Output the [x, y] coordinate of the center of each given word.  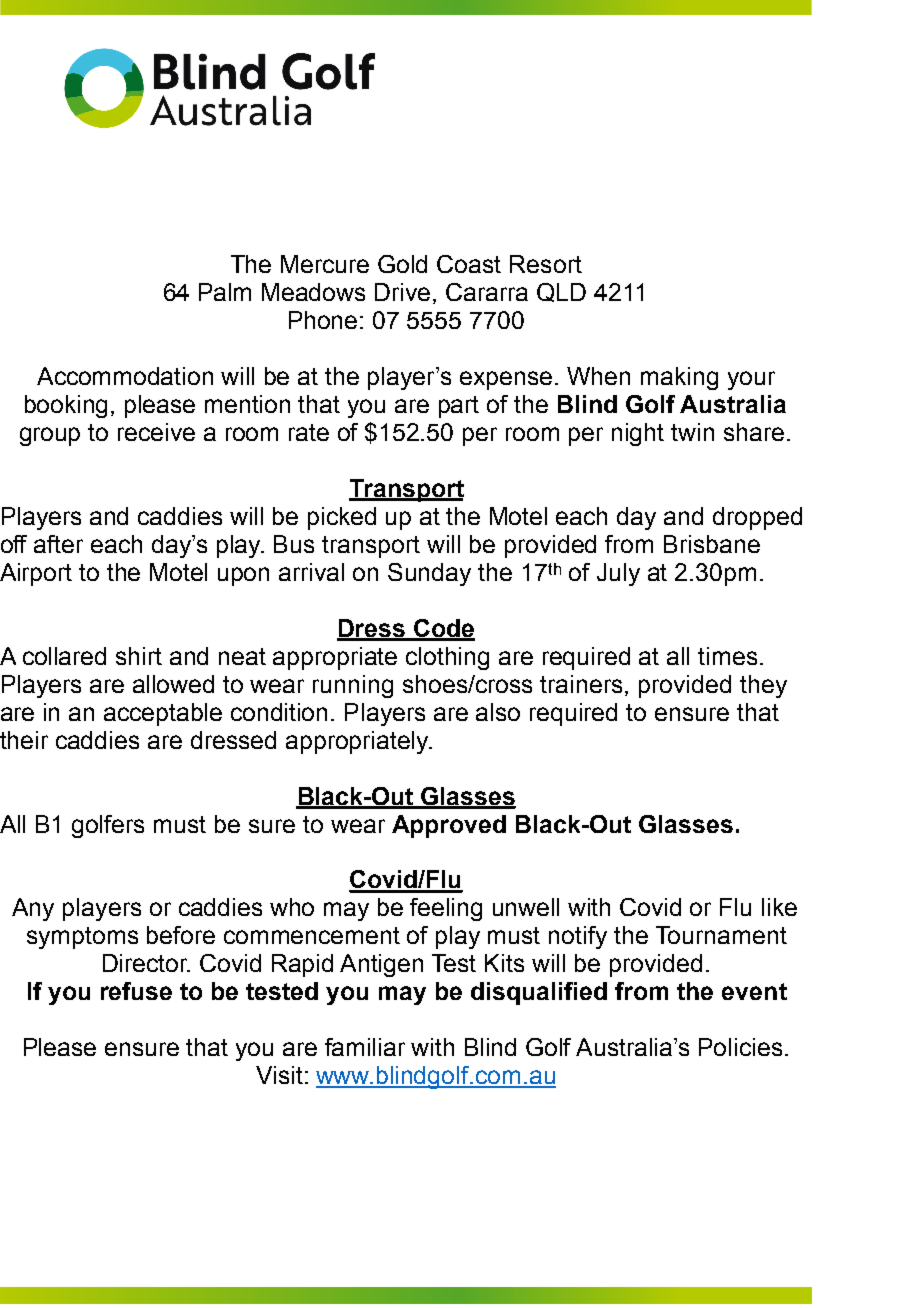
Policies [740, 1047]
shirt [139, 656]
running [353, 686]
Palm [225, 292]
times [727, 656]
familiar [365, 1047]
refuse [136, 991]
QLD [561, 292]
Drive [404, 293]
